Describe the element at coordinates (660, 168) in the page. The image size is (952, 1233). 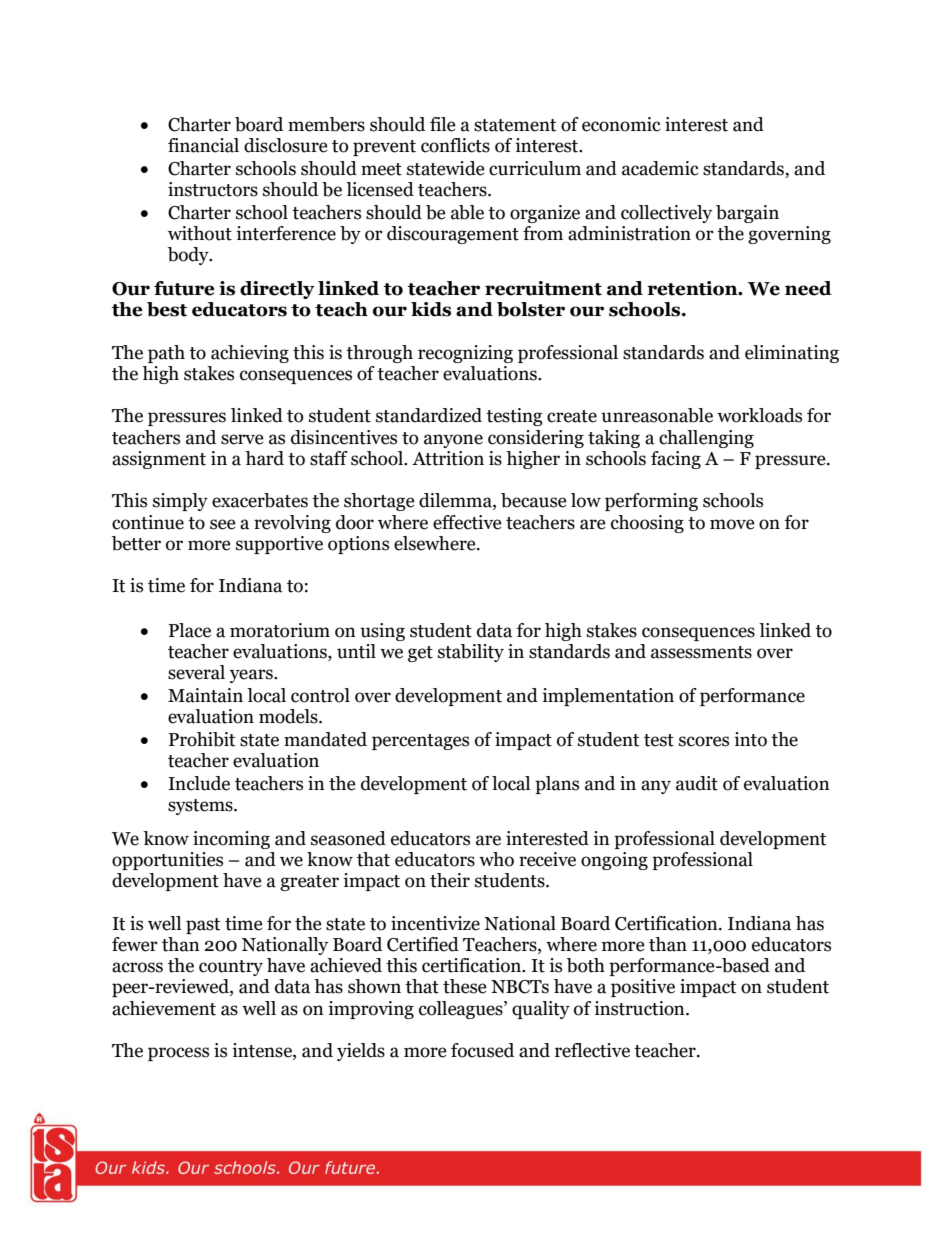
I see `academic` at that location.
